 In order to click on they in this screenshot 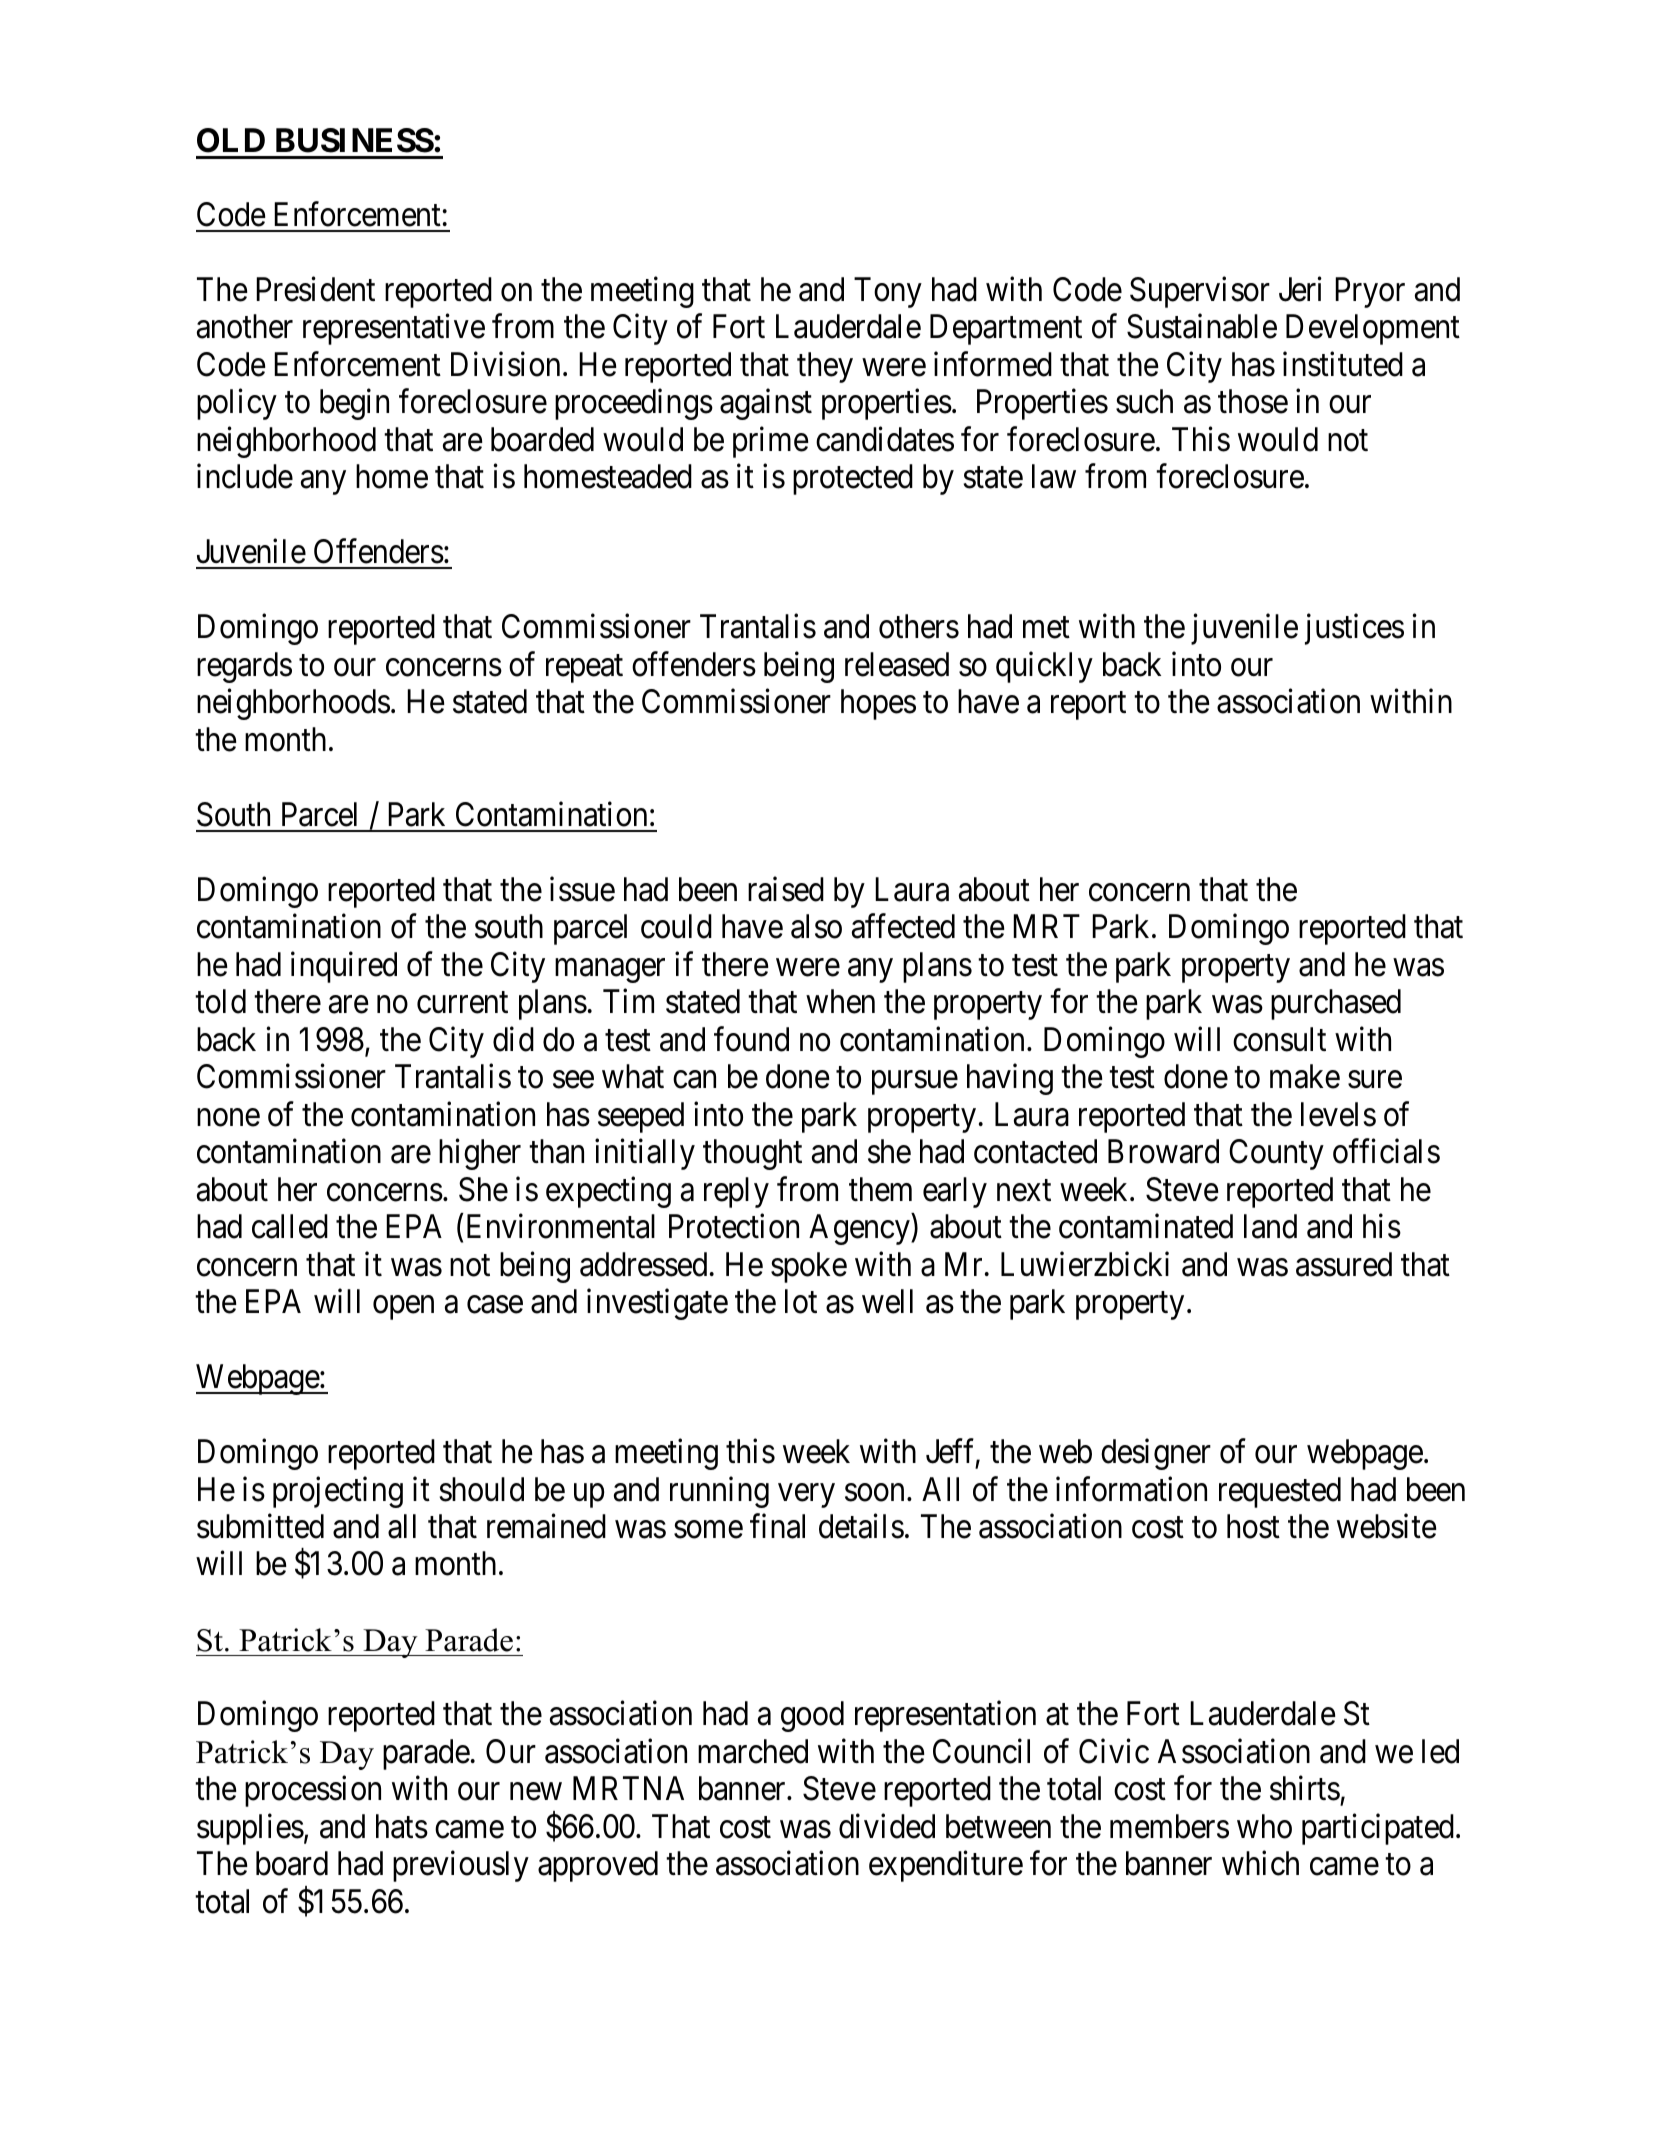, I will do `click(825, 367)`.
